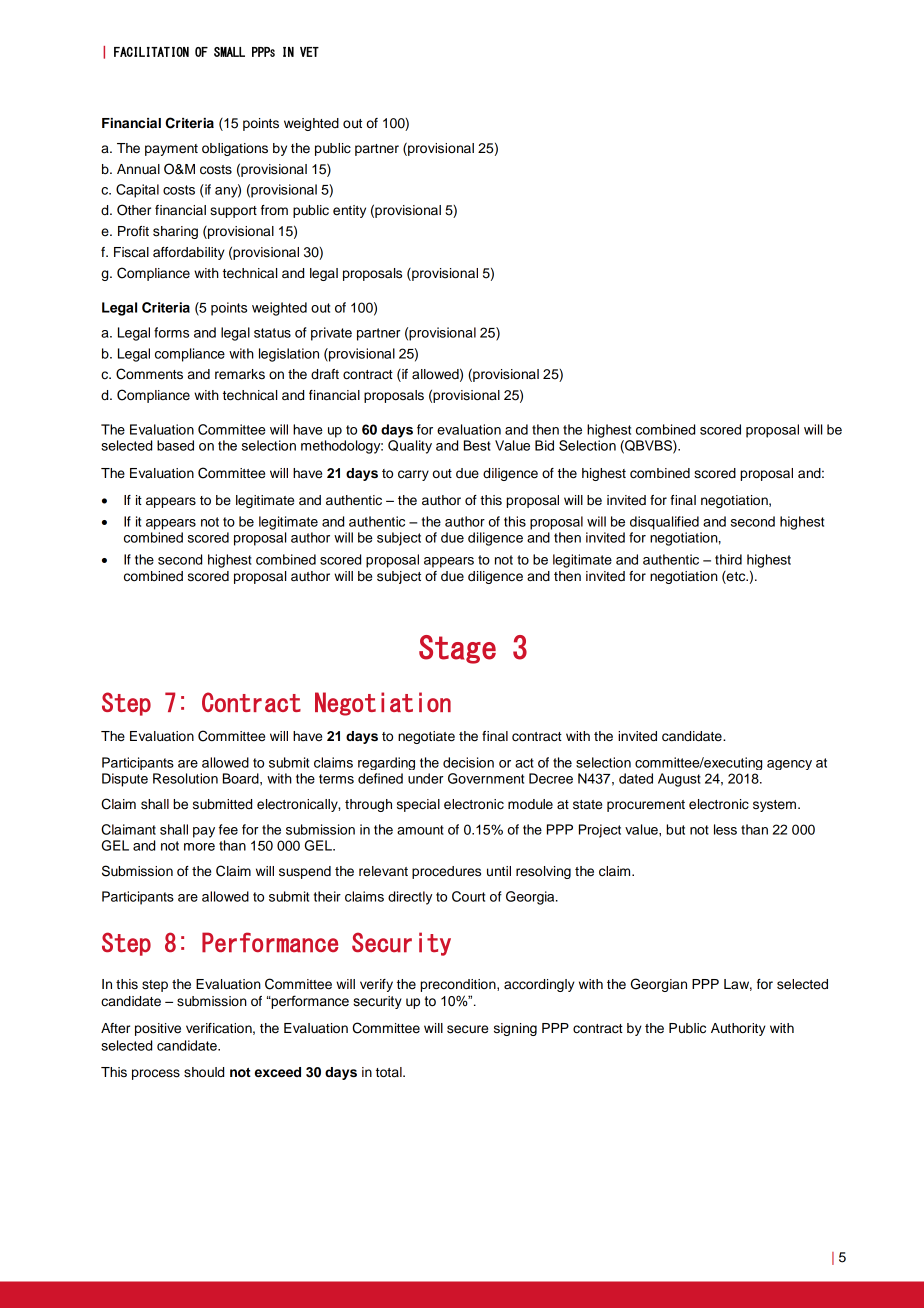 The width and height of the screenshot is (924, 1308). What do you see at coordinates (728, 559) in the screenshot?
I see `third` at bounding box center [728, 559].
